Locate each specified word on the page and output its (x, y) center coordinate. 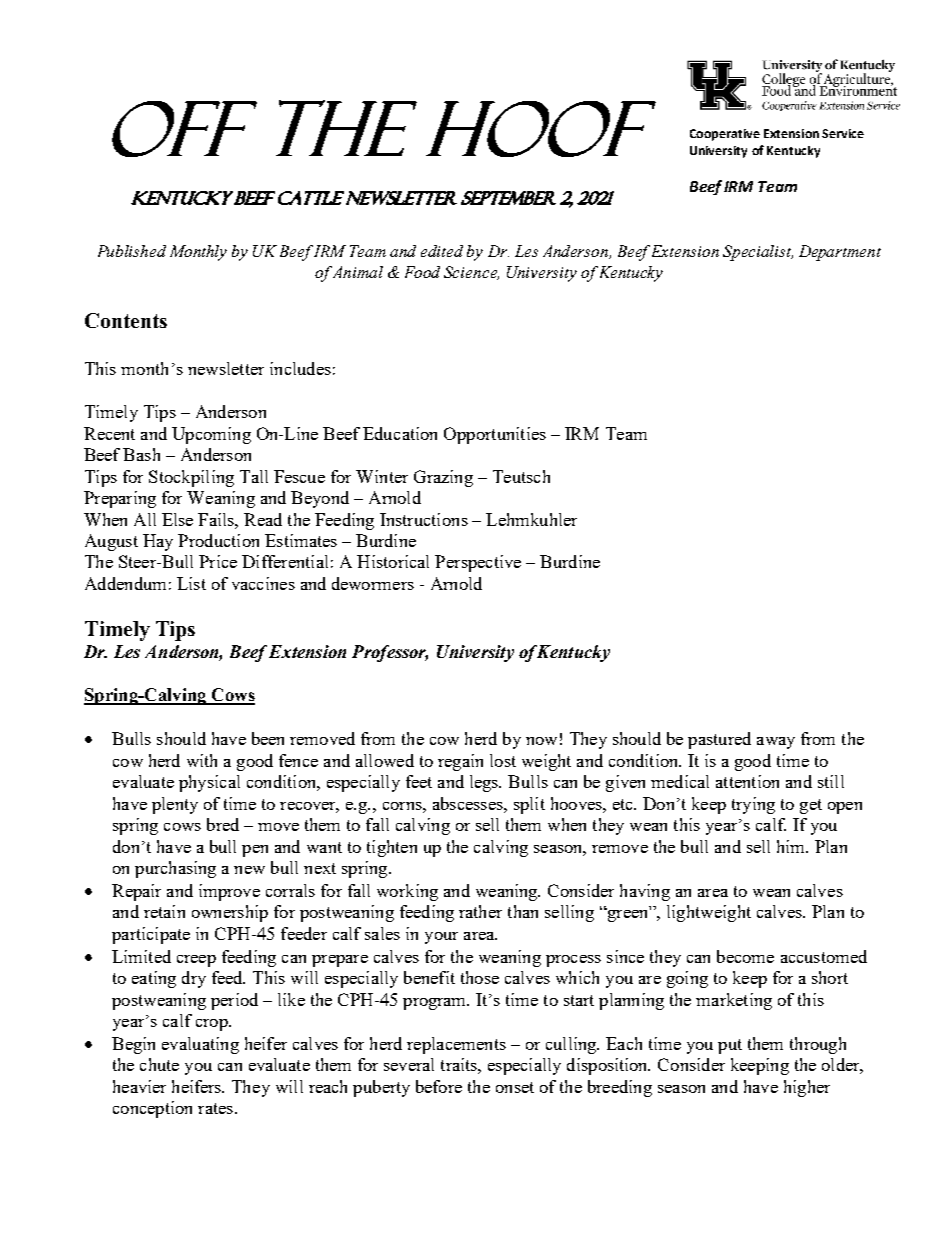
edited (442, 251)
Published (132, 251)
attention (747, 781)
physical (209, 783)
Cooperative (725, 135)
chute (159, 1064)
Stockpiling (191, 478)
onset (515, 1087)
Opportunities (495, 435)
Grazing (443, 478)
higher (807, 1088)
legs (485, 783)
